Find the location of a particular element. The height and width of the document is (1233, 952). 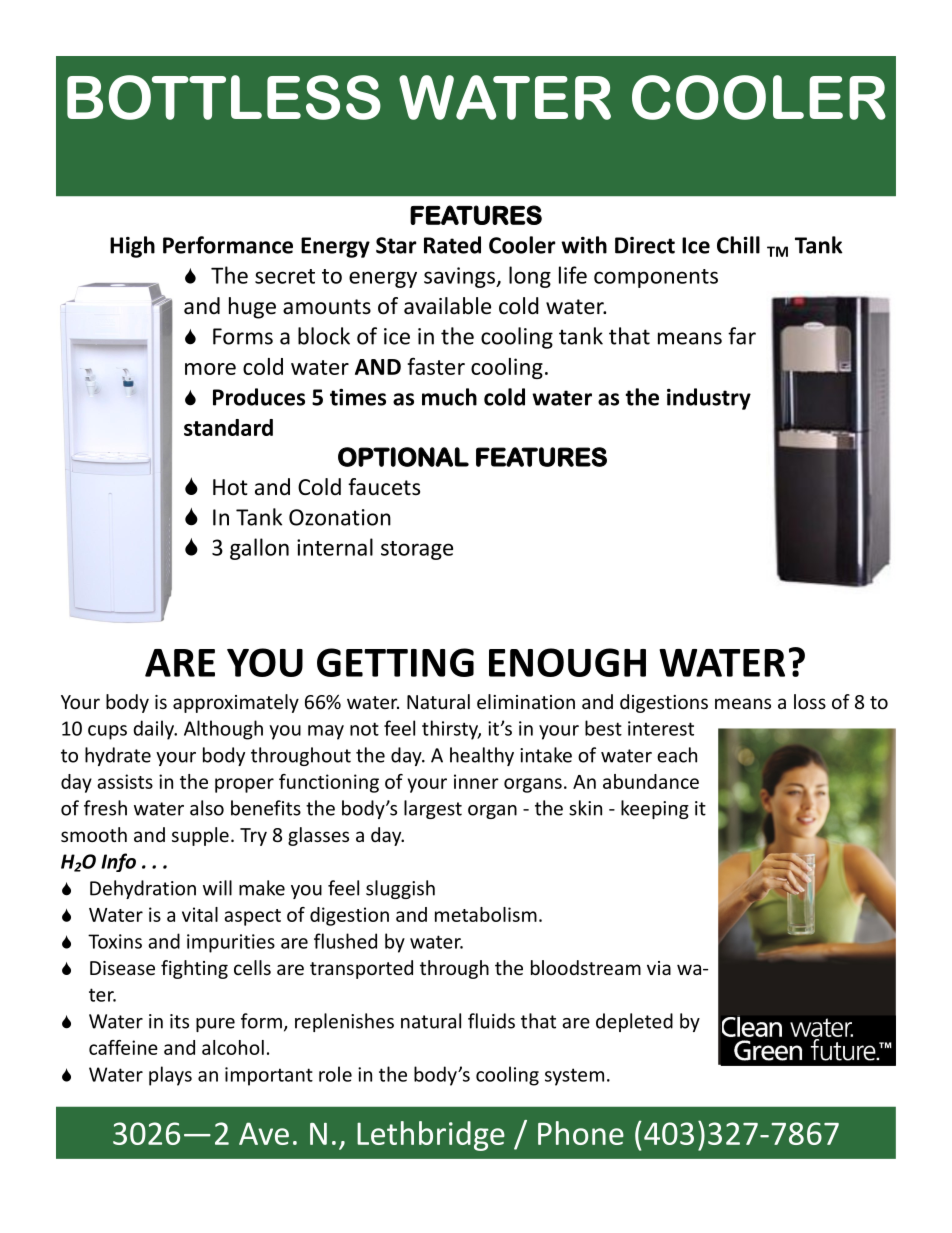

Chill is located at coordinates (738, 245).
